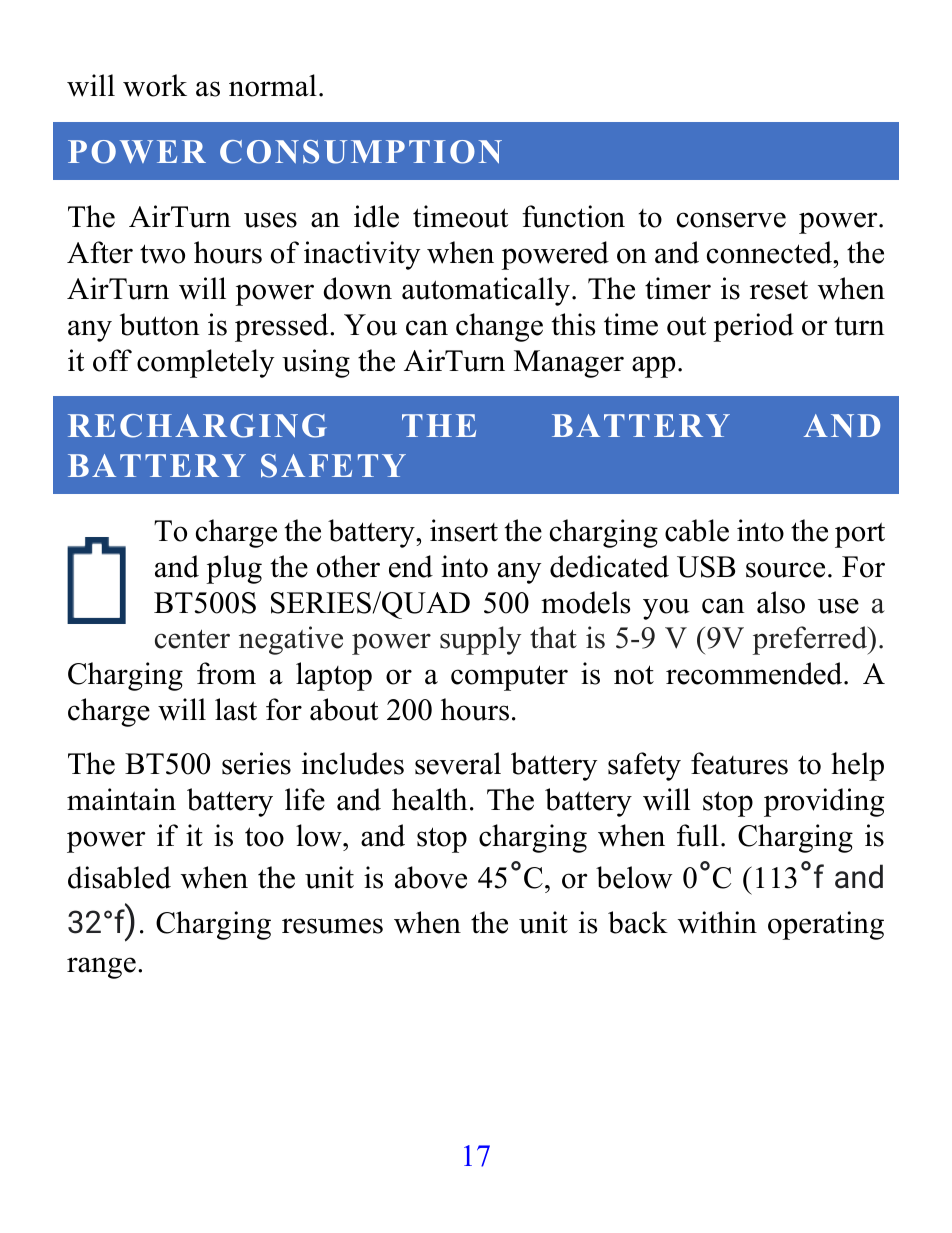 Image resolution: width=952 pixels, height=1233 pixels. Describe the element at coordinates (697, 530) in the image. I see `cable` at that location.
